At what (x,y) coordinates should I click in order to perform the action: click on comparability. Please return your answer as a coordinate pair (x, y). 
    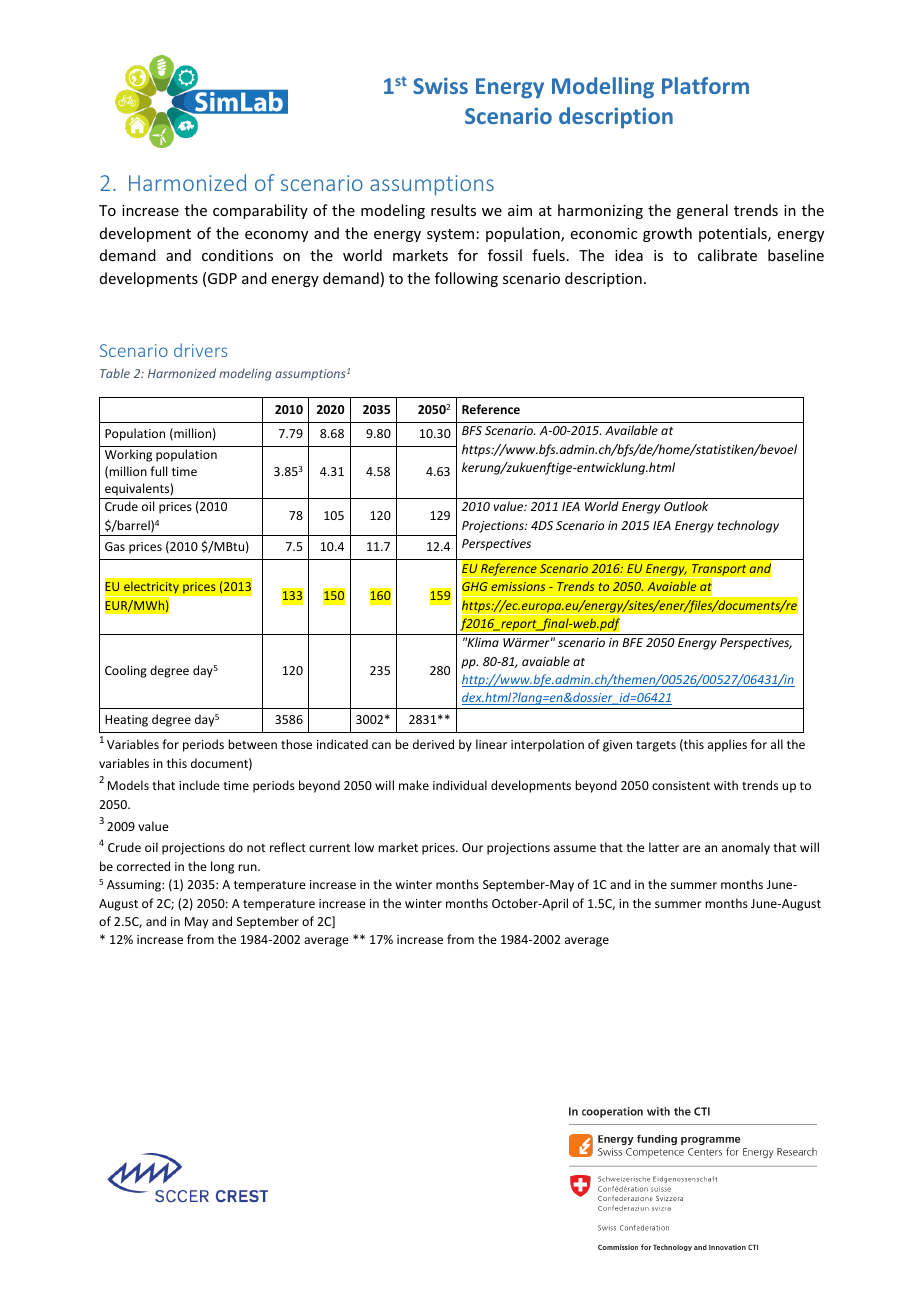
    Looking at the image, I should click on (260, 211).
